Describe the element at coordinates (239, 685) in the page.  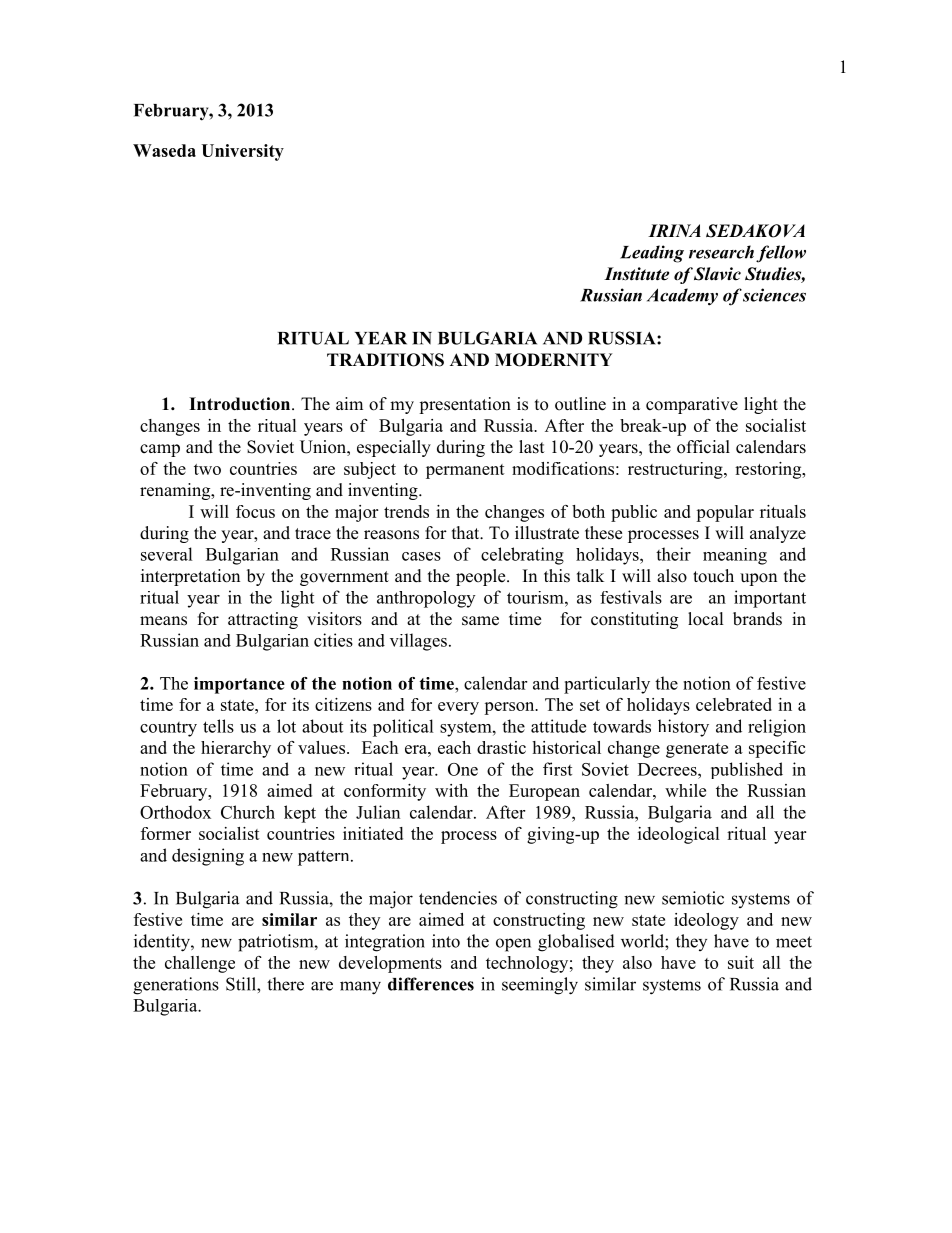
I see `importance` at that location.
